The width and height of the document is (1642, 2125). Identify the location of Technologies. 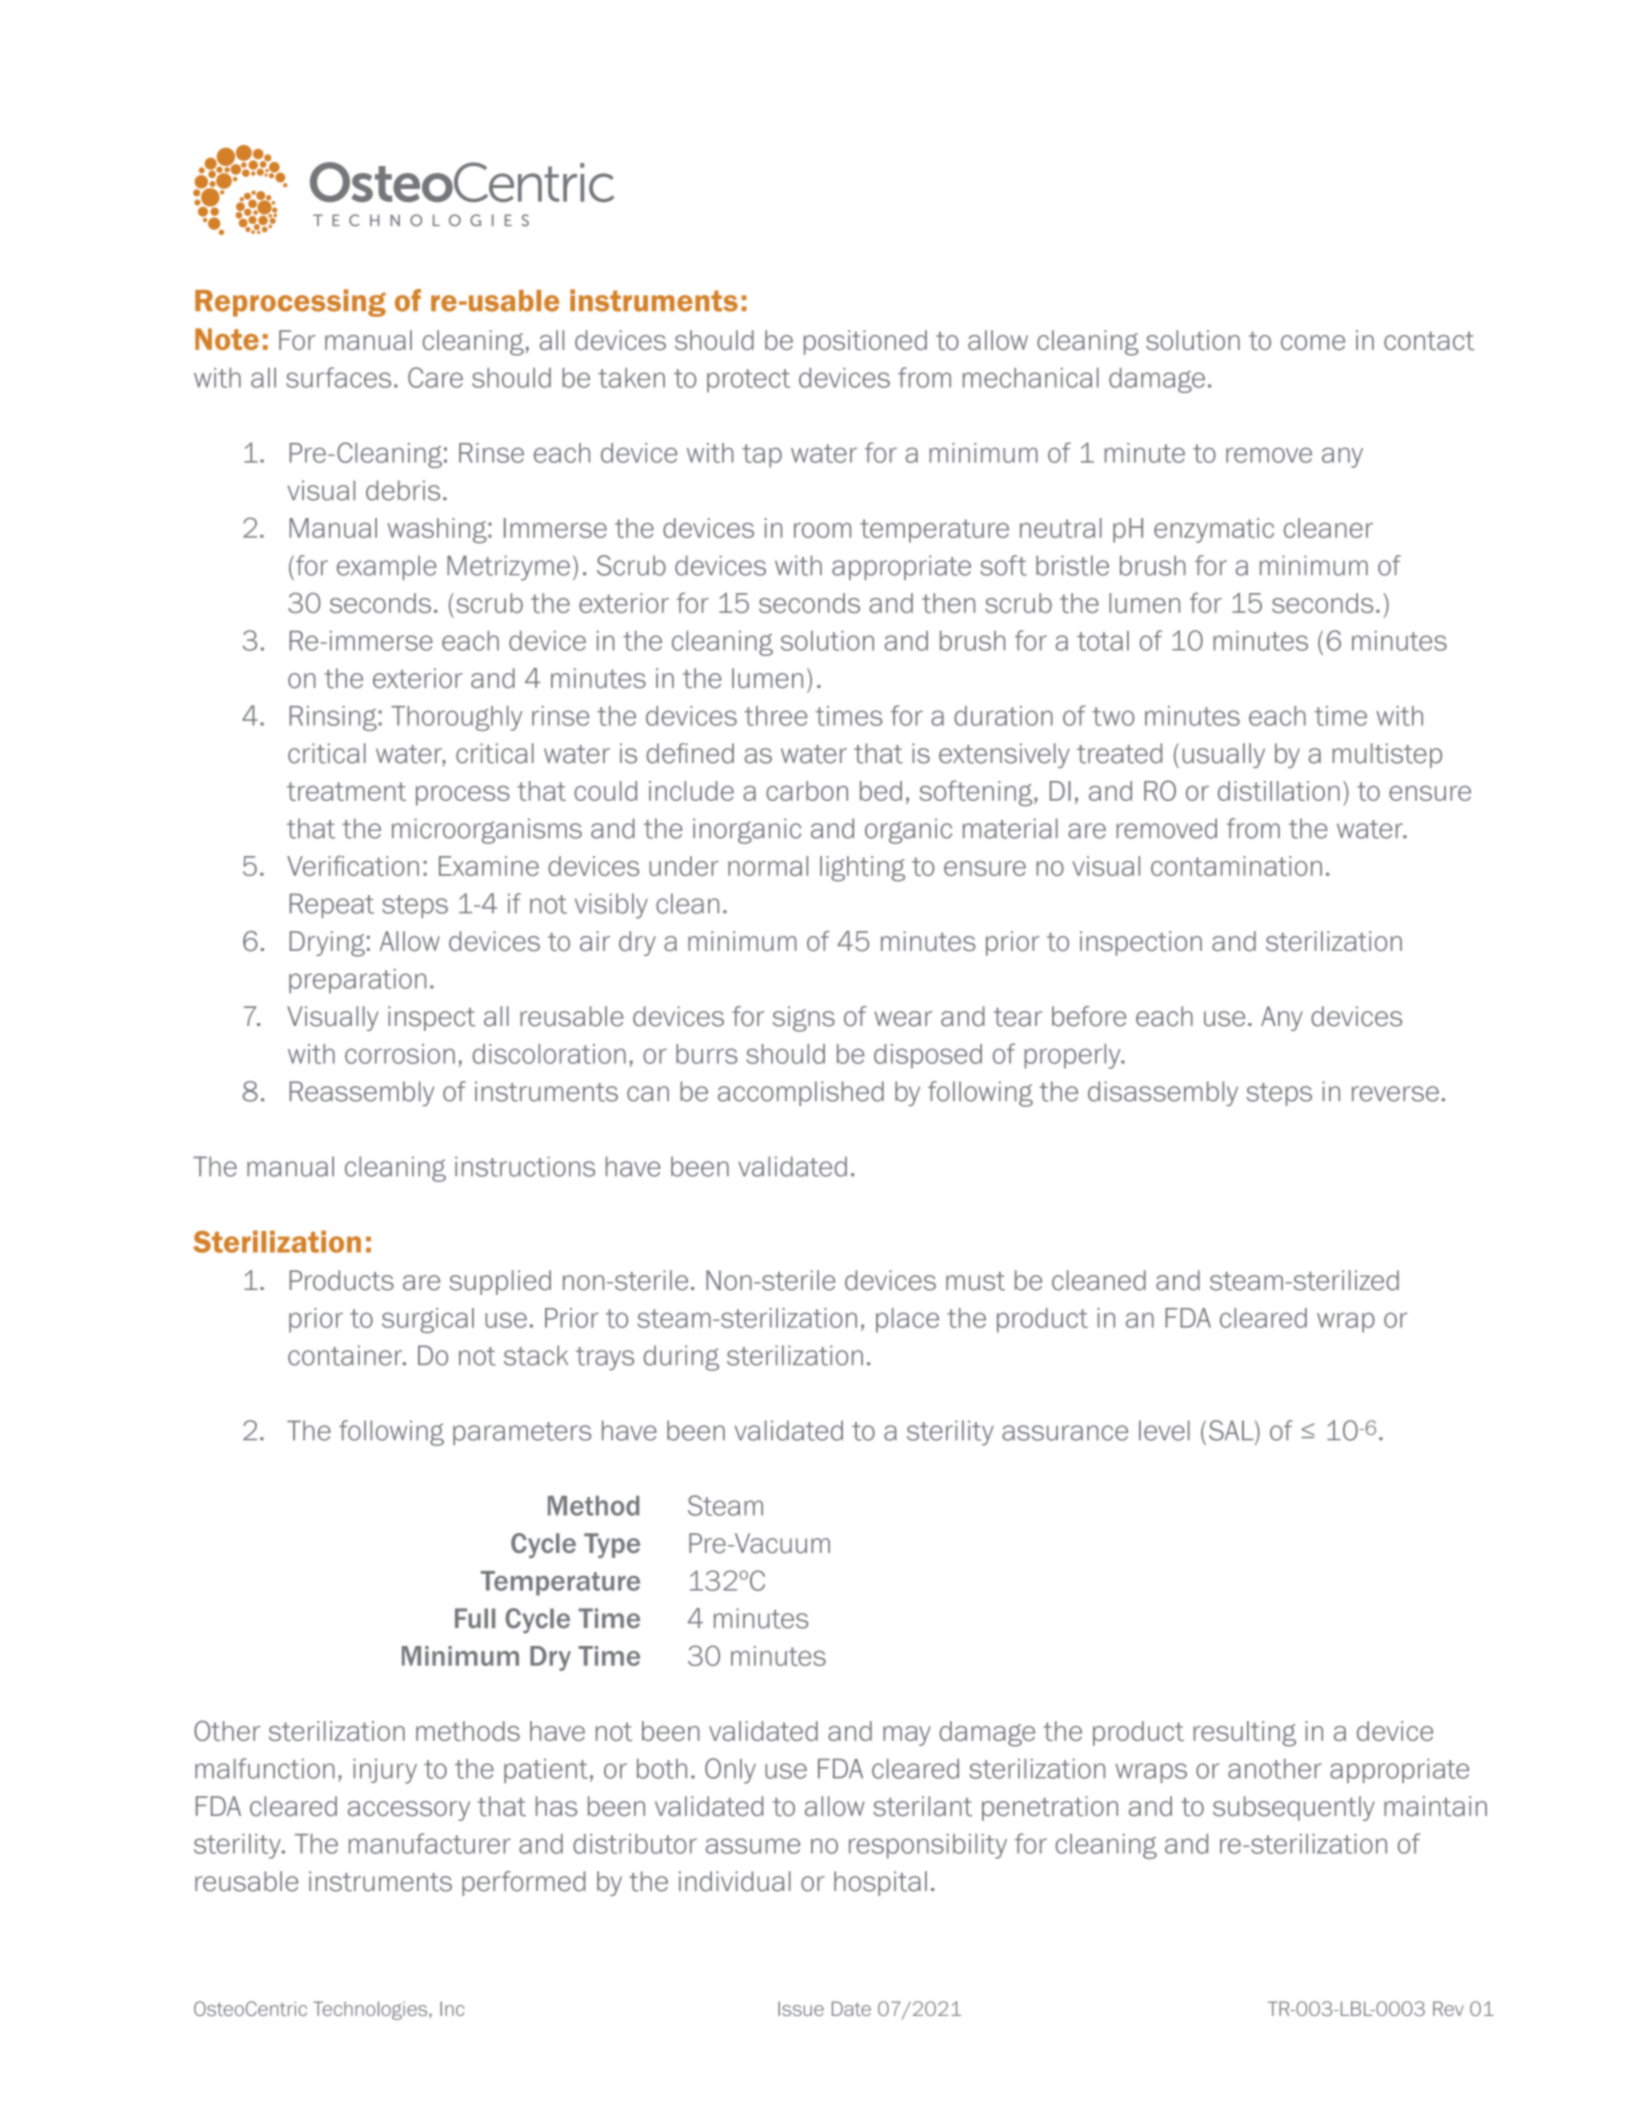
(371, 2010).
